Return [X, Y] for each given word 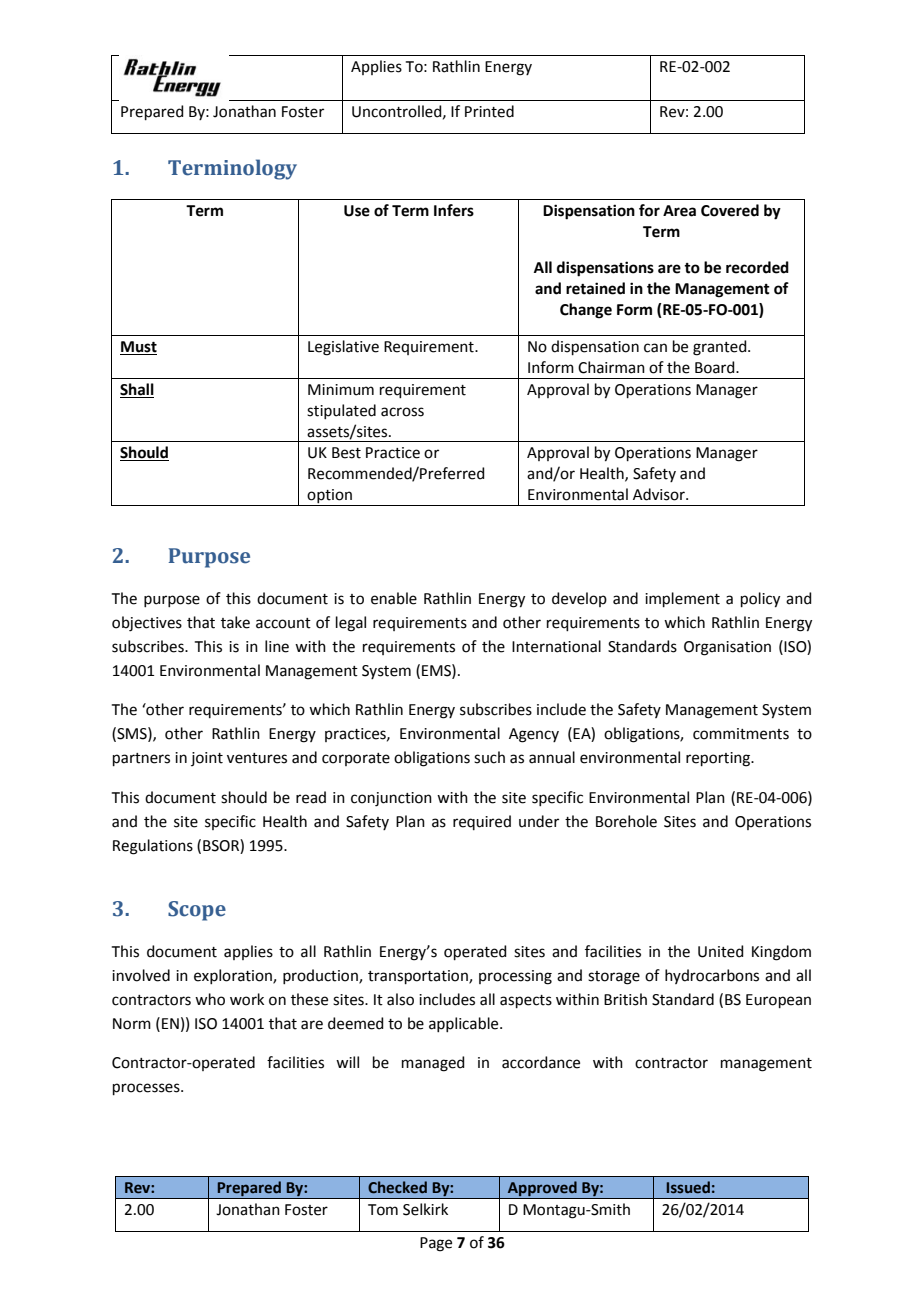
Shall [137, 389]
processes [147, 1089]
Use [357, 211]
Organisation [727, 648]
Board [716, 367]
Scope [197, 911]
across [402, 412]
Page [436, 1244]
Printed [489, 111]
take [235, 622]
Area [679, 211]
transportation [419, 977]
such [489, 757]
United [721, 951]
